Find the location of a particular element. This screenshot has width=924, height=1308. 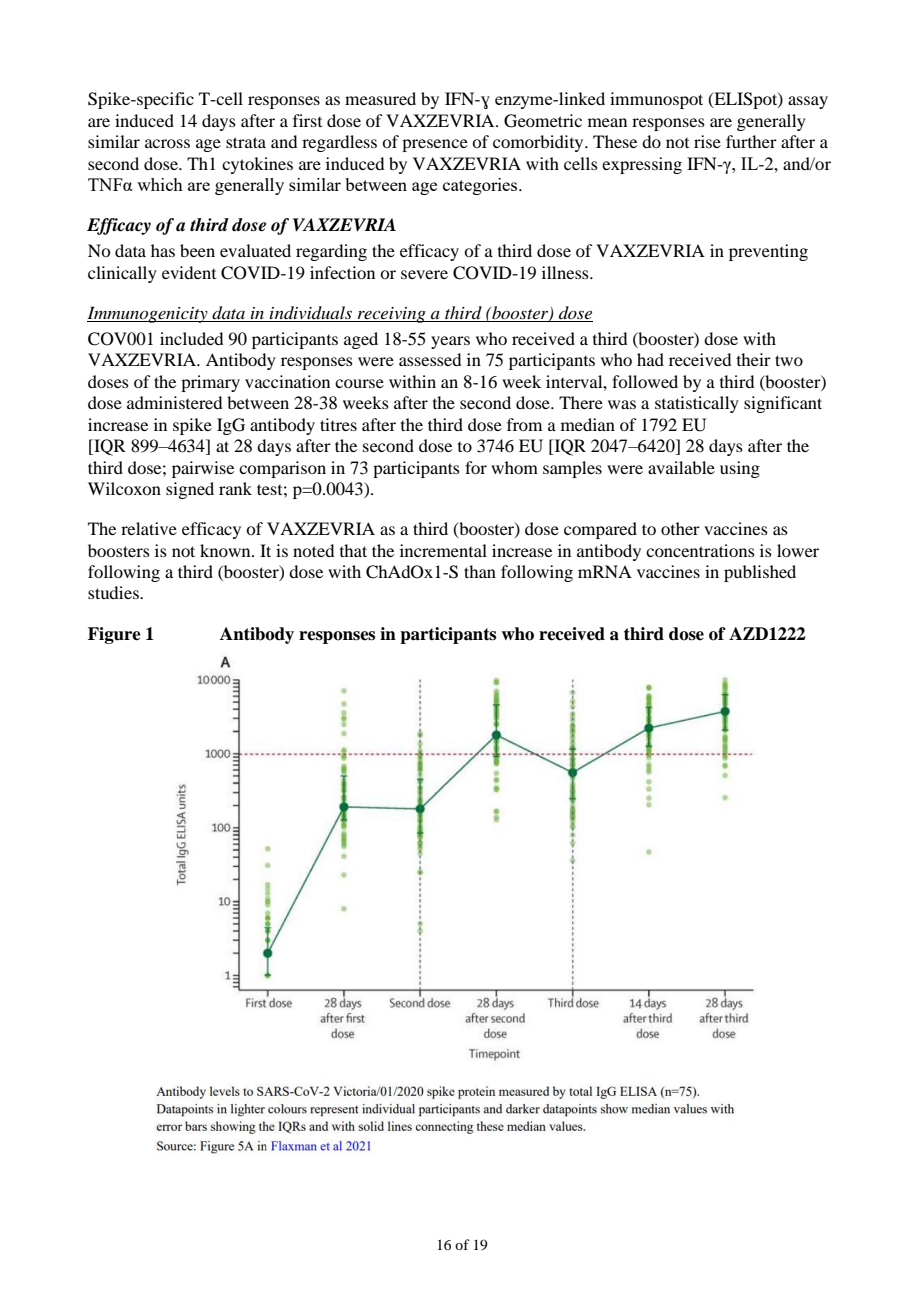

evident is located at coordinates (189, 272).
